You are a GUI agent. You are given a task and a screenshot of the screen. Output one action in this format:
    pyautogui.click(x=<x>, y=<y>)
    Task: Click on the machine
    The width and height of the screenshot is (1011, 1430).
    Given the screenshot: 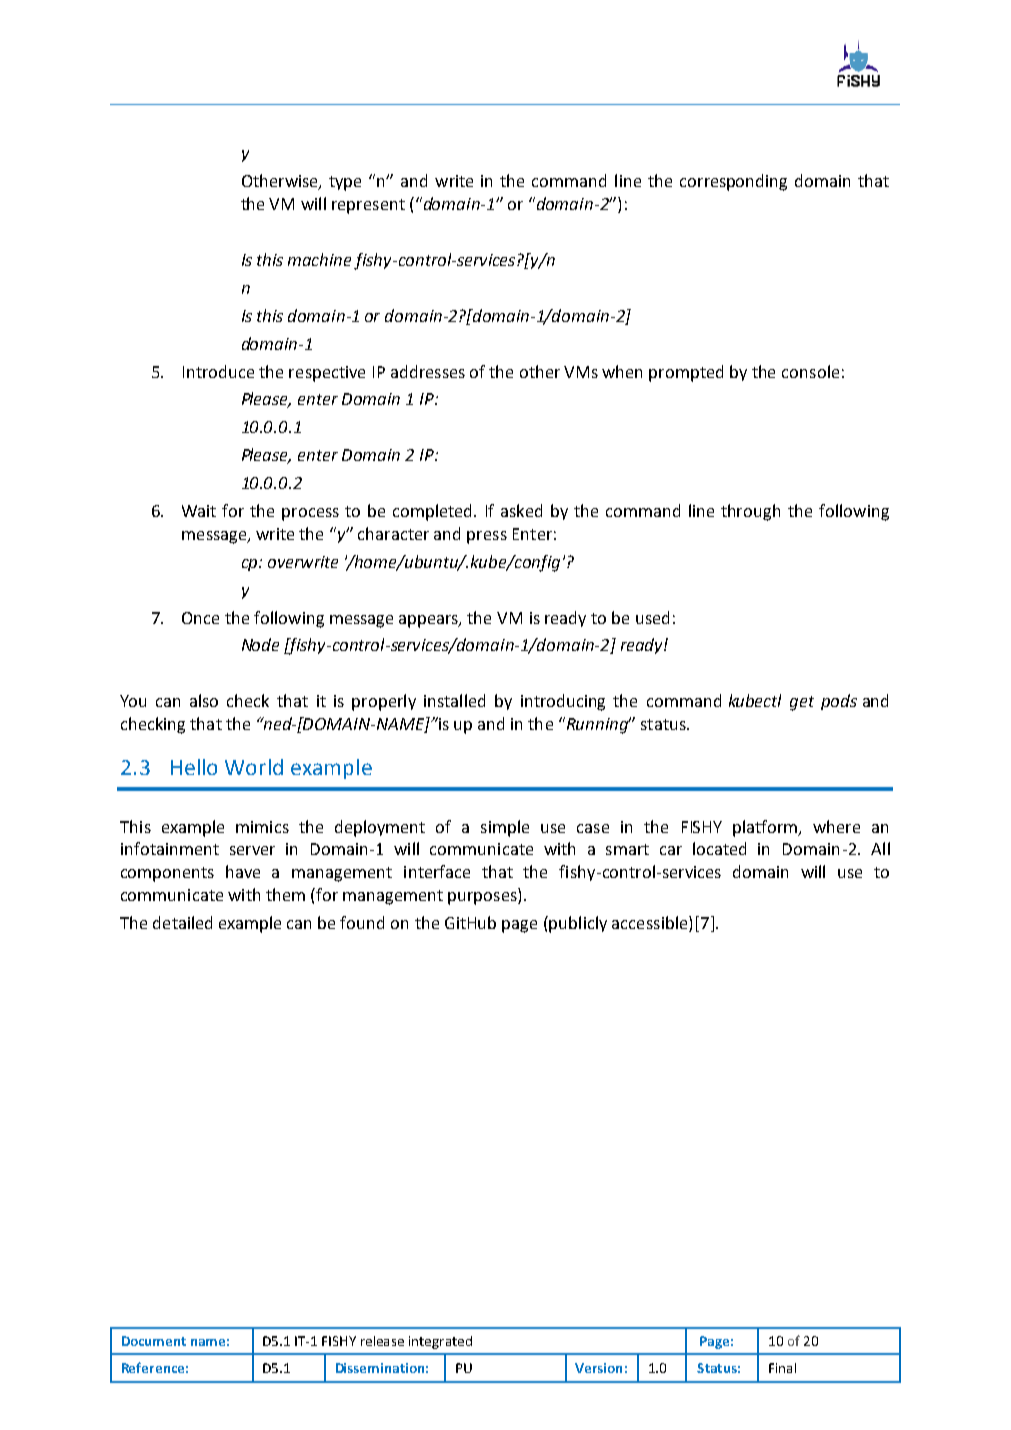 What is the action you would take?
    pyautogui.click(x=319, y=259)
